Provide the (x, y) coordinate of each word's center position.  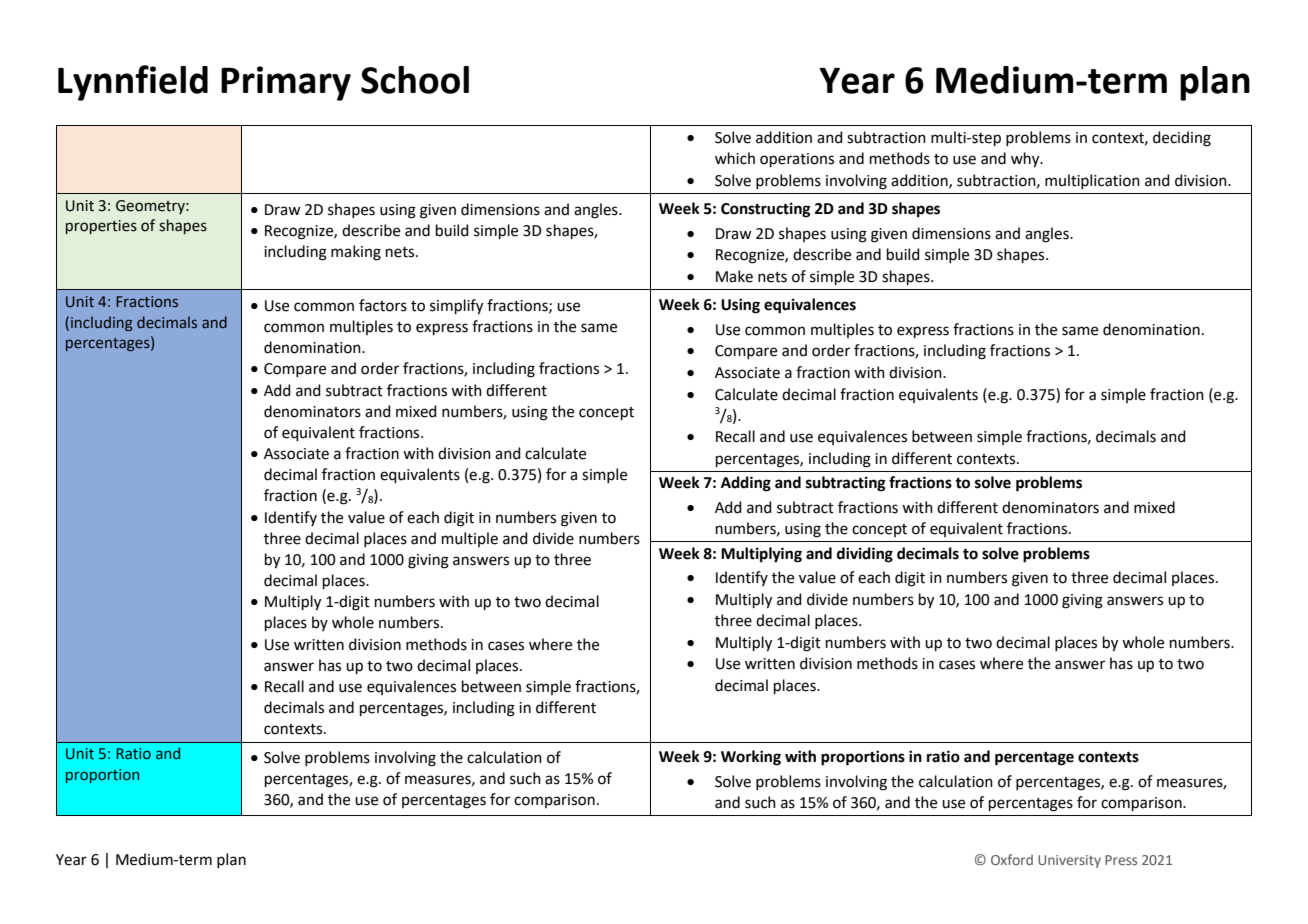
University (1069, 861)
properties (101, 227)
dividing (865, 555)
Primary (286, 83)
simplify (456, 307)
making (356, 253)
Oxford (1012, 859)
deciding (1182, 139)
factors (383, 305)
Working (751, 758)
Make (734, 276)
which (735, 158)
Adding (746, 484)
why (1026, 160)
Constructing (766, 210)
